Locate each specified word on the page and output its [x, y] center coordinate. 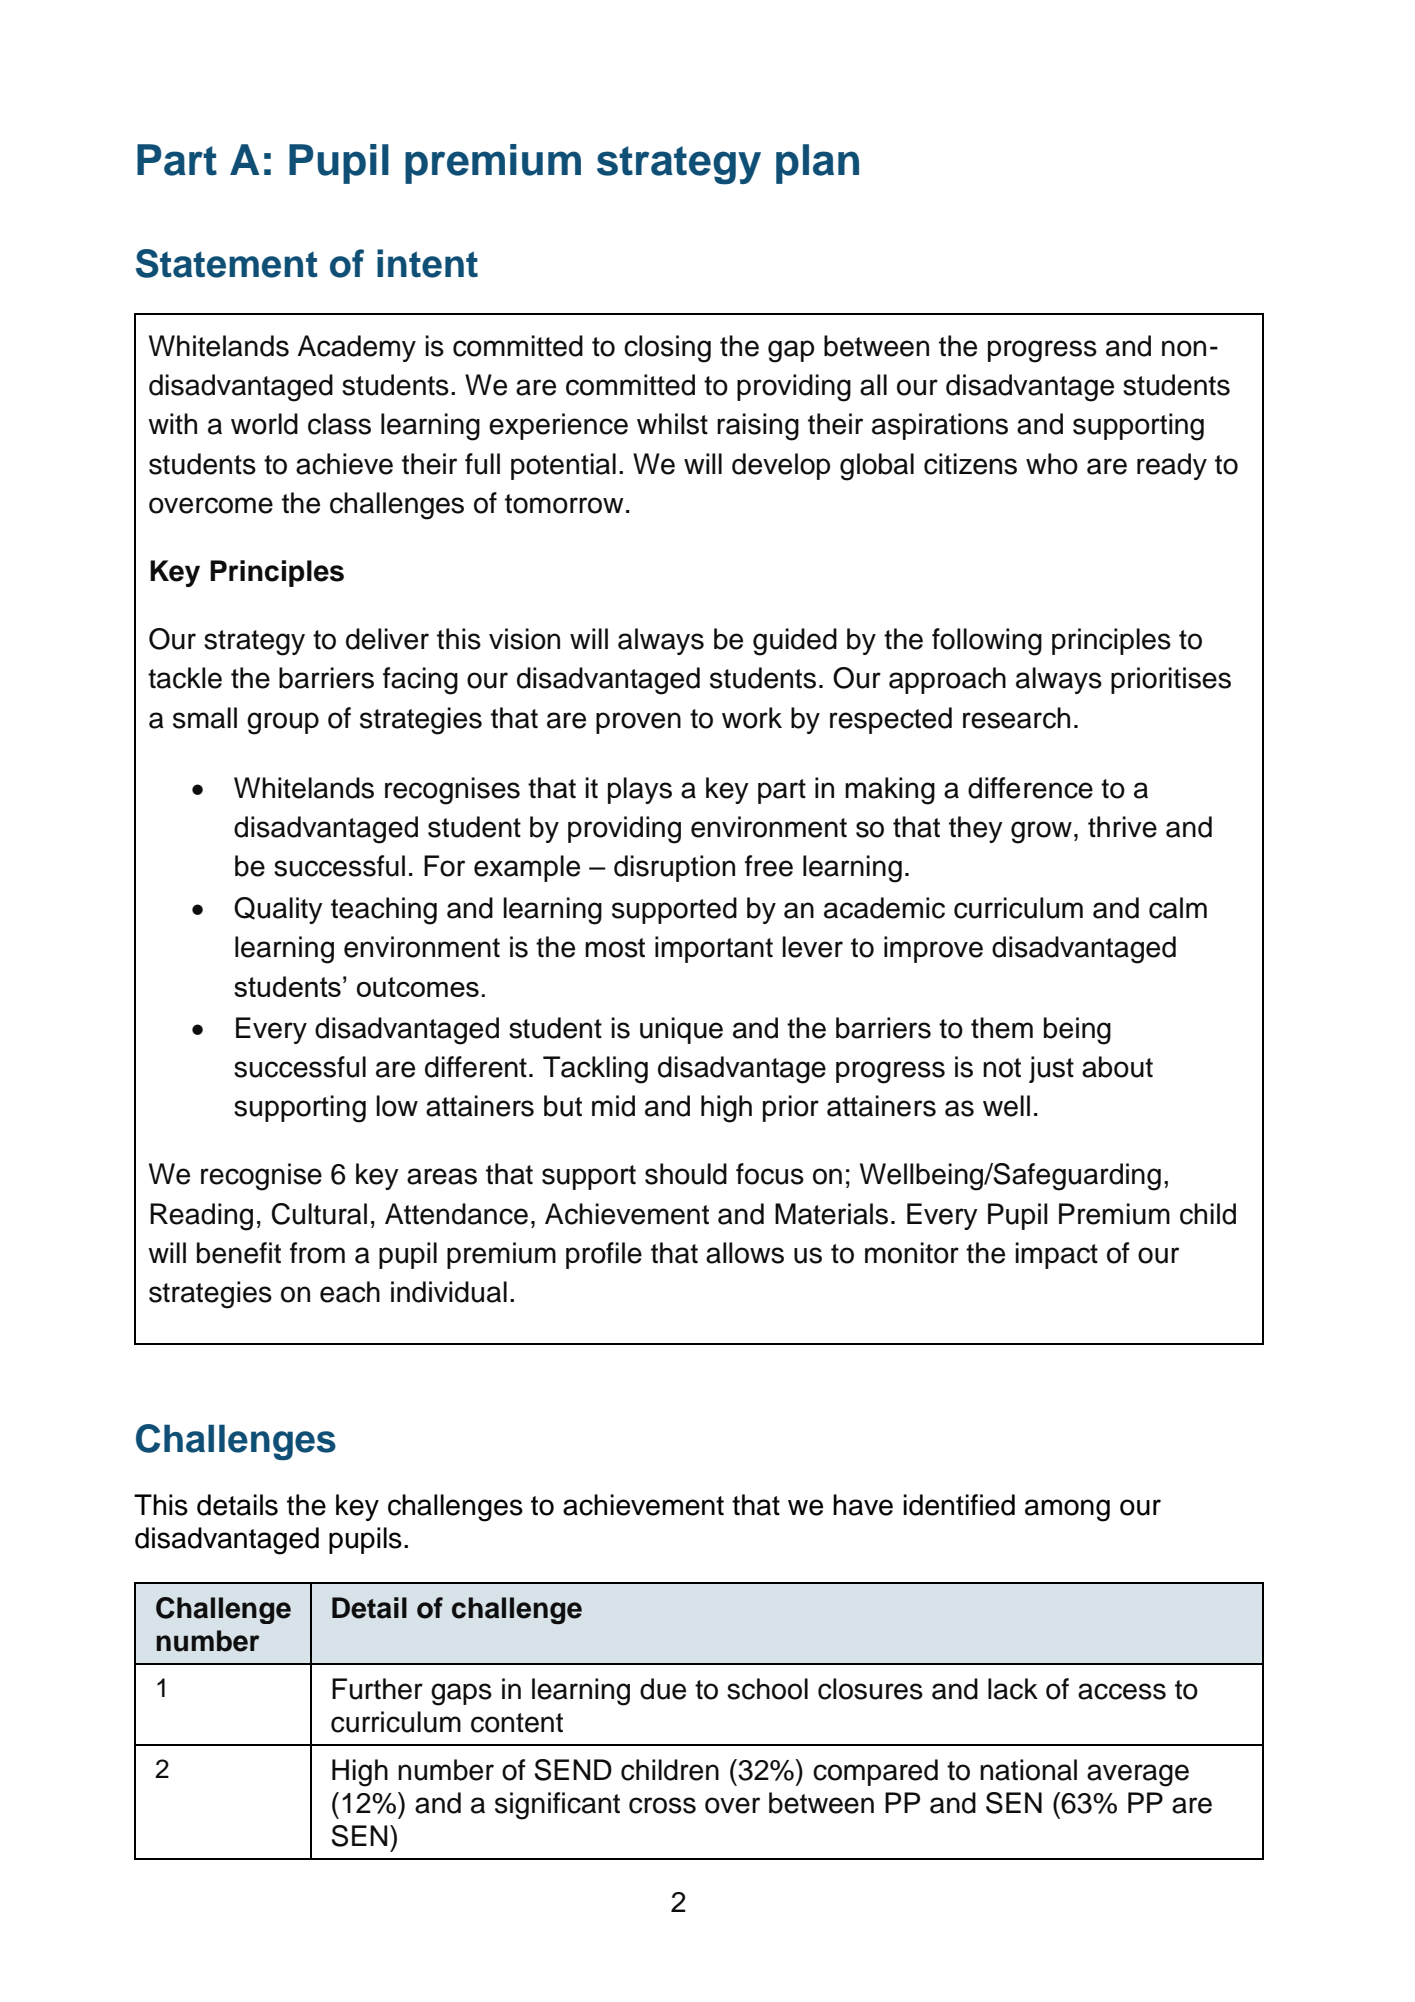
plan [817, 164]
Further [377, 1689]
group [283, 723]
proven [638, 723]
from [317, 1253]
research [1016, 718]
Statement [227, 263]
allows [745, 1253]
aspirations [940, 426]
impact [1056, 1255]
